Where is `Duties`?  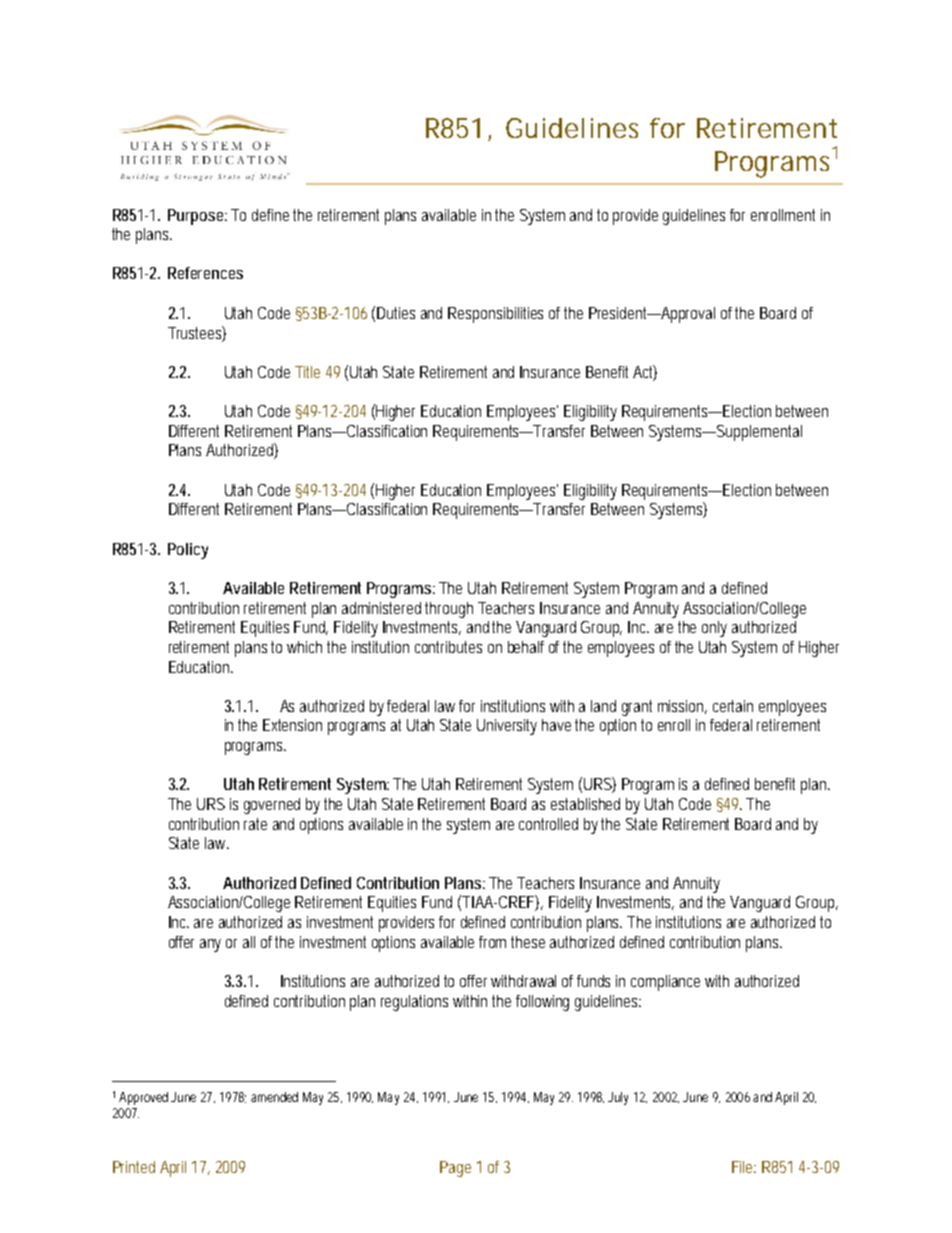 Duties is located at coordinates (396, 313).
